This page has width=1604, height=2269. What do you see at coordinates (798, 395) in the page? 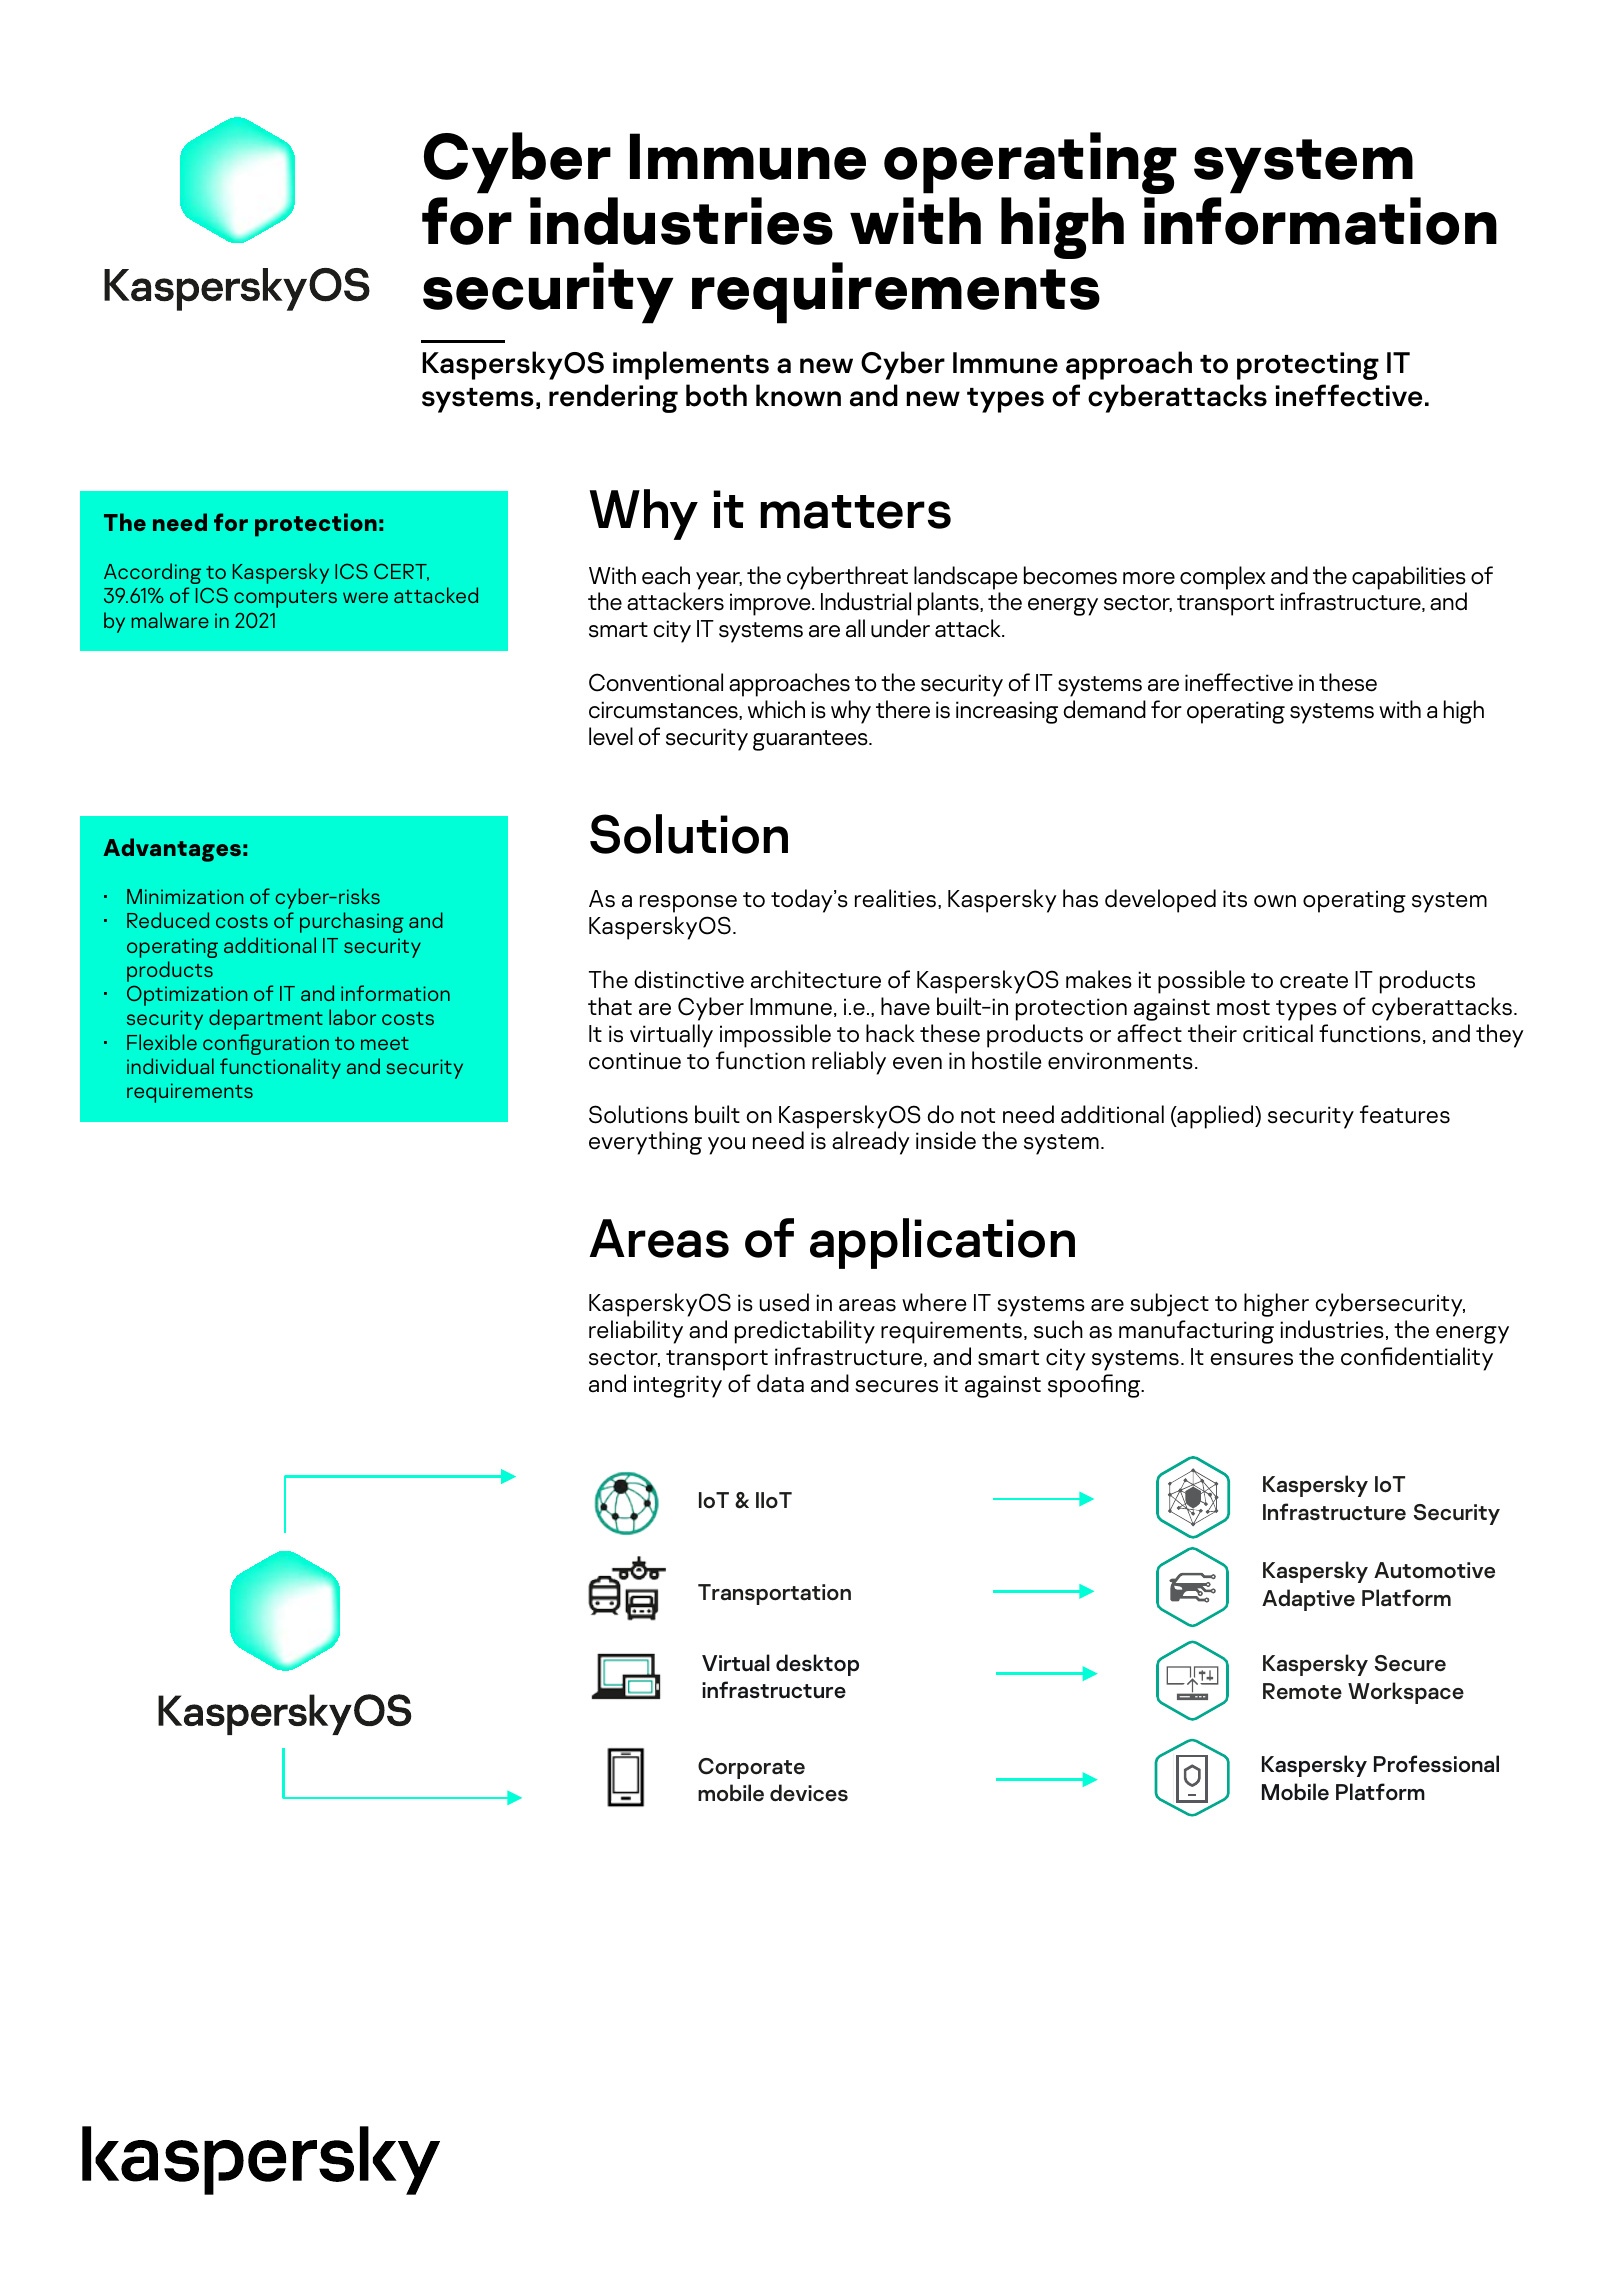
I see `known` at bounding box center [798, 395].
